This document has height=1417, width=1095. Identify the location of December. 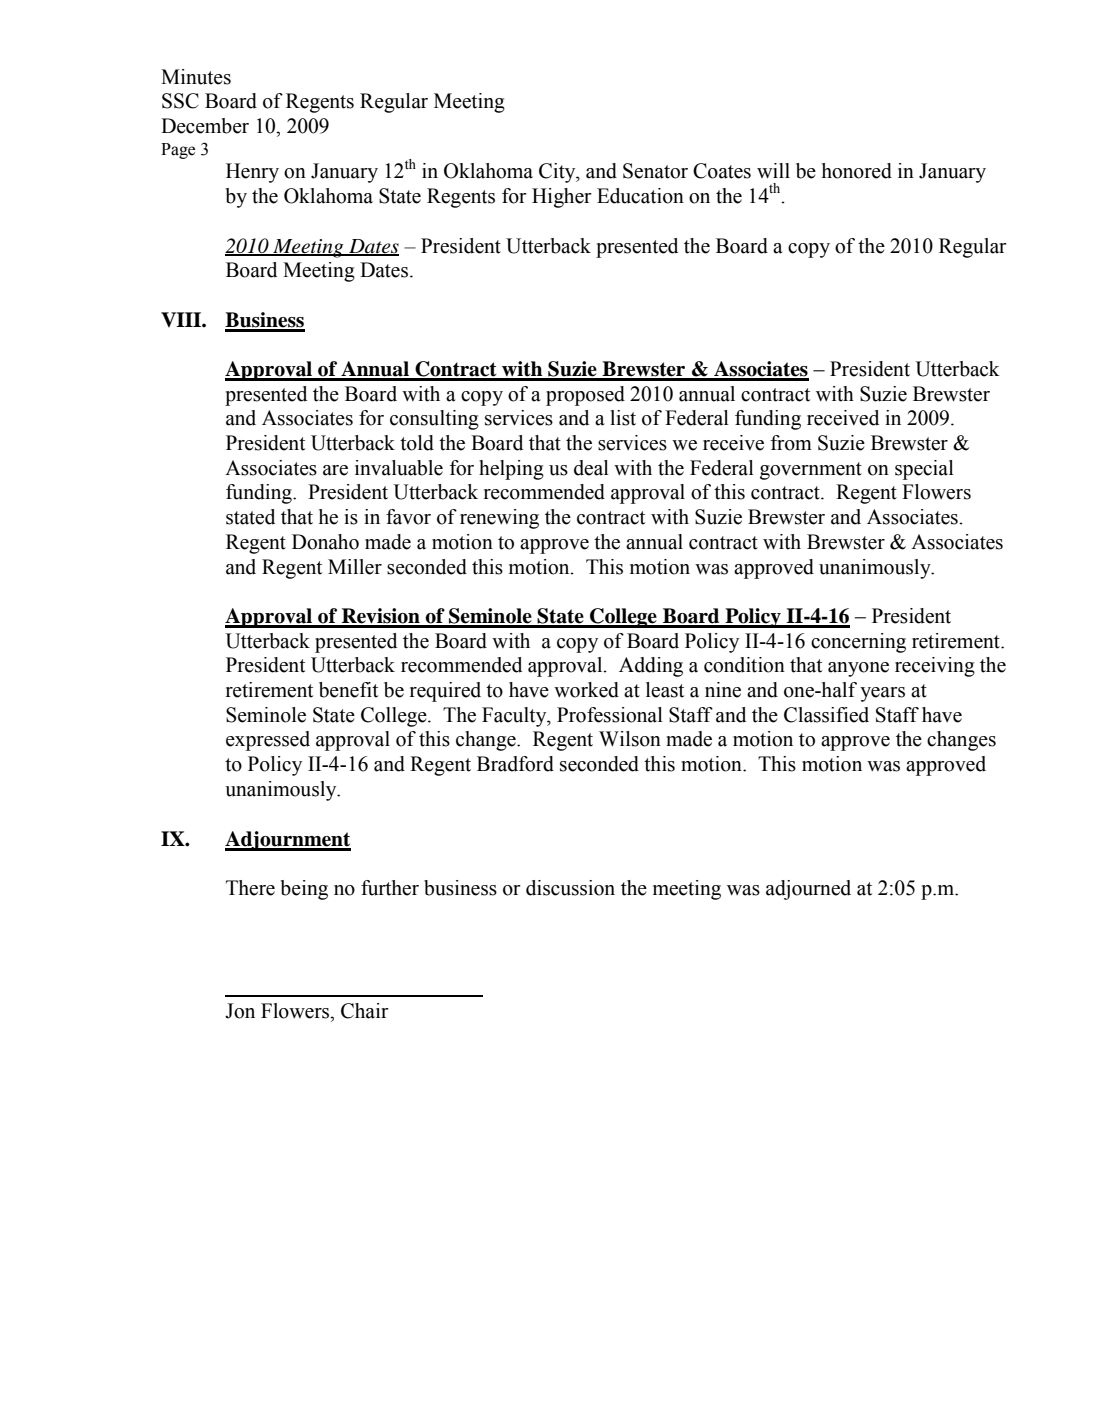
(205, 126).
